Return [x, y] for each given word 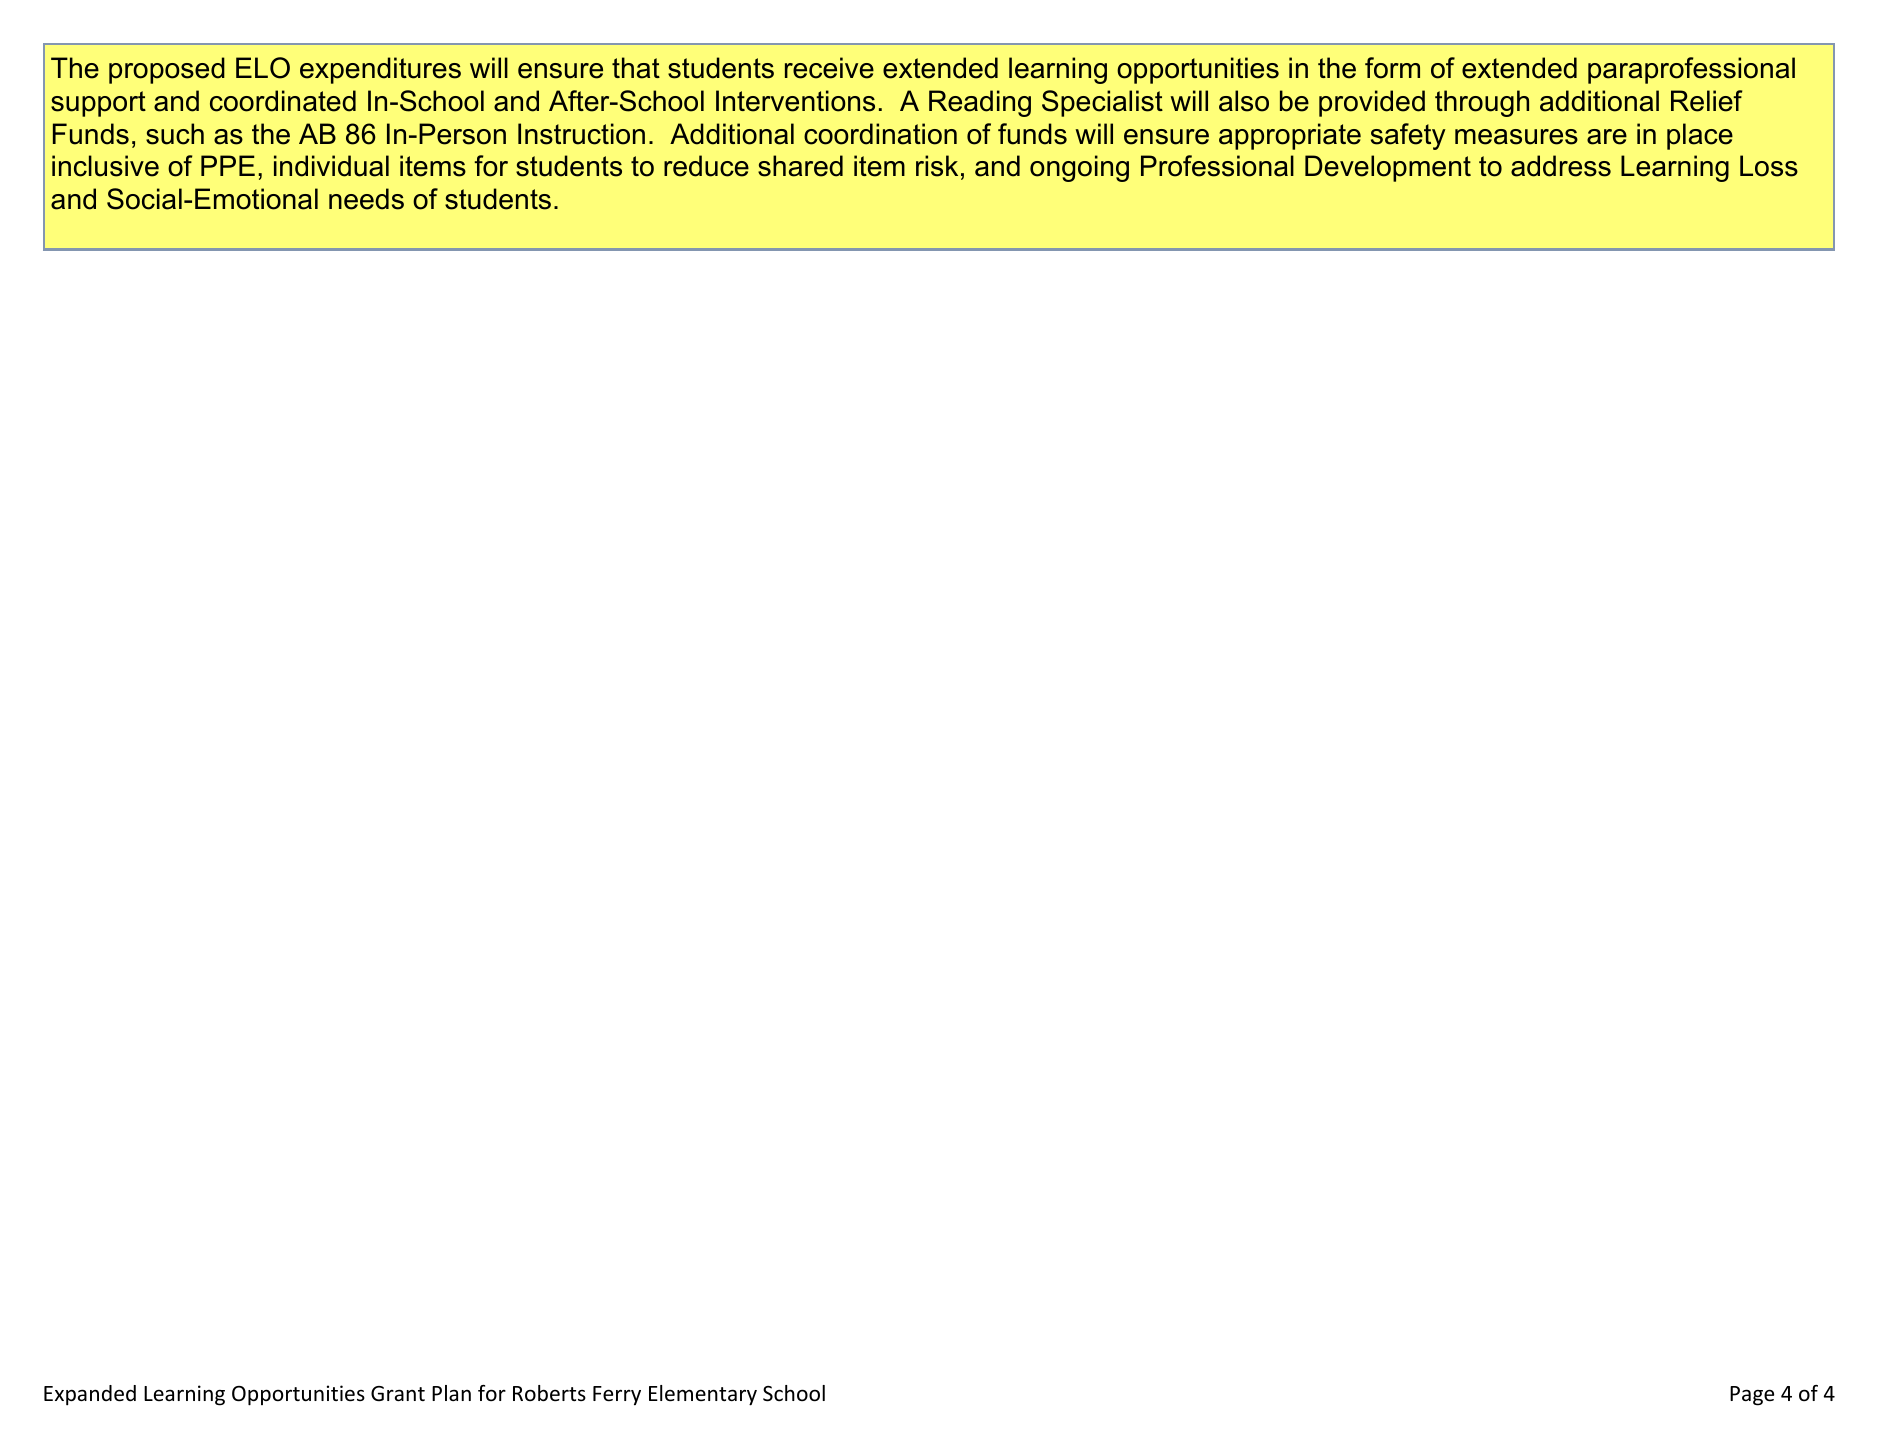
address [1561, 166]
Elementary [703, 1395]
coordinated [283, 101]
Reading [980, 103]
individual [331, 166]
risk [937, 166]
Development [1388, 168]
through [1482, 103]
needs [366, 199]
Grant [398, 1393]
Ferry [617, 1396]
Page [1752, 1396]
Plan [451, 1393]
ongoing [1079, 168]
